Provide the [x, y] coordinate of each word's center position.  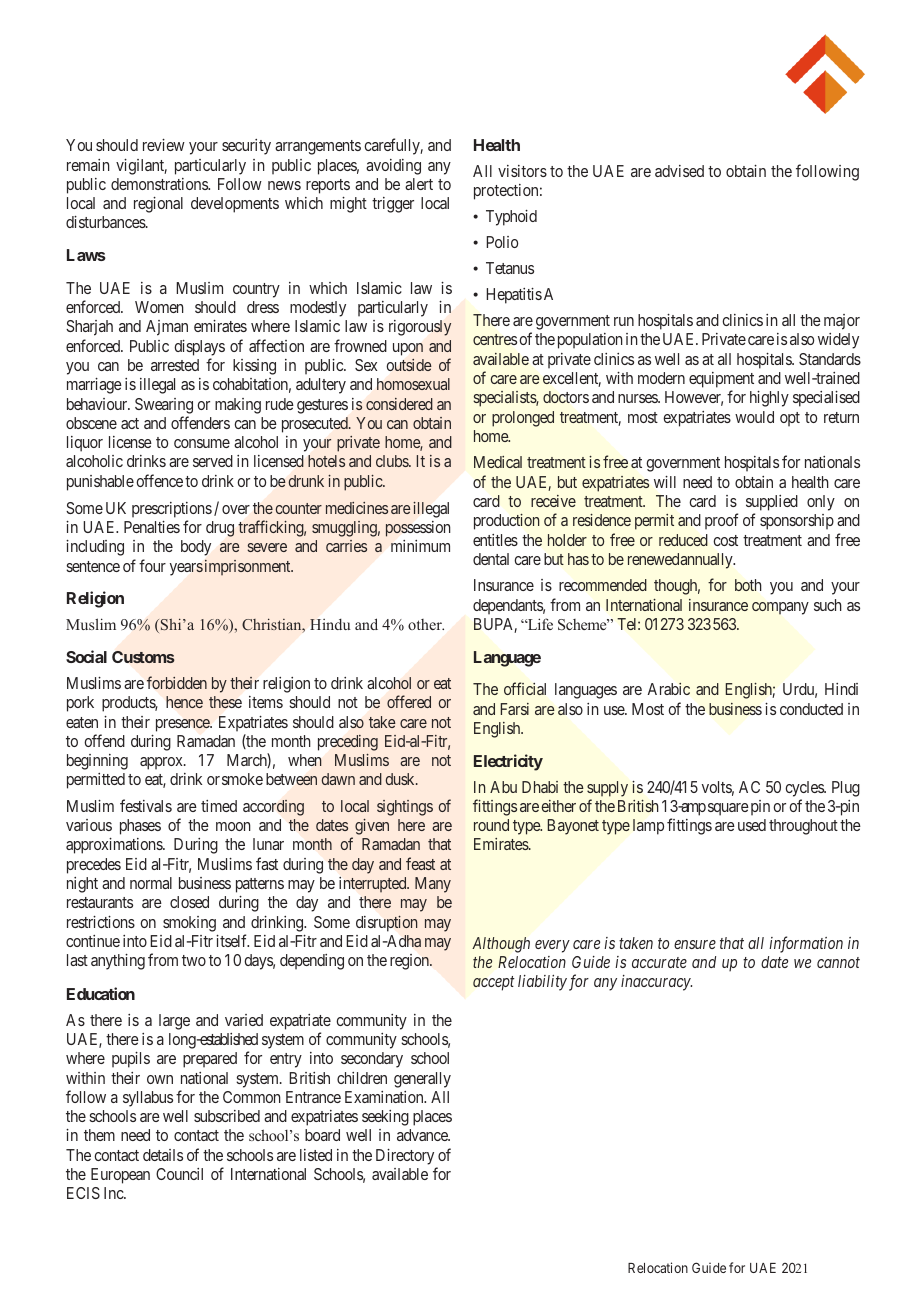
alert [419, 184]
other [426, 624]
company [780, 608]
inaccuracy [656, 983]
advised [679, 171]
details [163, 1155]
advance [423, 1135]
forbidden [177, 682]
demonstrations [160, 184]
